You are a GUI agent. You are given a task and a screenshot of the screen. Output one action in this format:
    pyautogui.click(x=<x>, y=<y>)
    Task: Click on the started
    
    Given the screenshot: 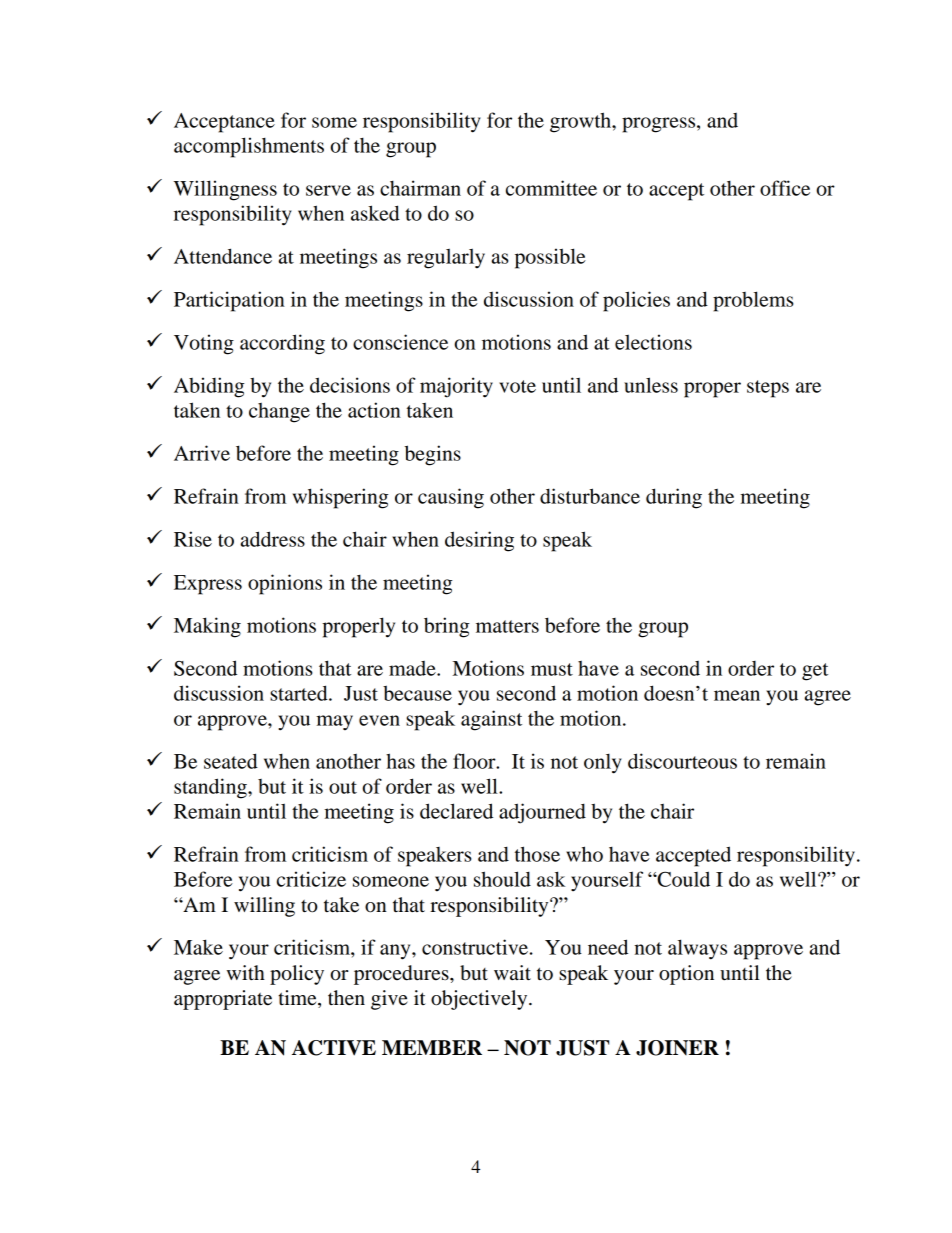 What is the action you would take?
    pyautogui.click(x=300, y=693)
